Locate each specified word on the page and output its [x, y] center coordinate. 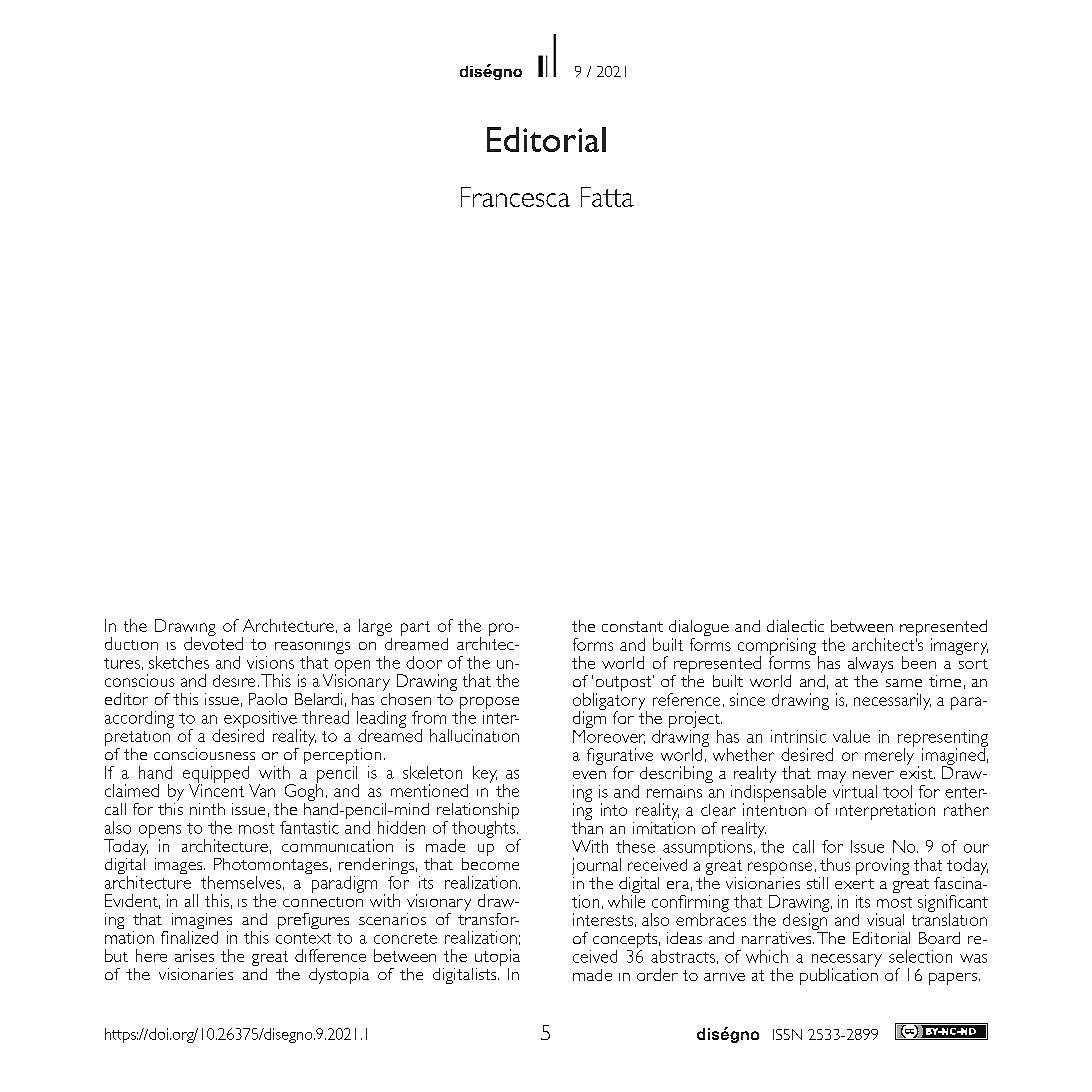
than [587, 826]
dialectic [795, 626]
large [375, 627]
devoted [213, 642]
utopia [497, 959]
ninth [207, 809]
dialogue [699, 629]
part [415, 628]
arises [194, 955]
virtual [855, 790]
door [424, 662]
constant [632, 626]
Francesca [515, 197]
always [870, 666]
